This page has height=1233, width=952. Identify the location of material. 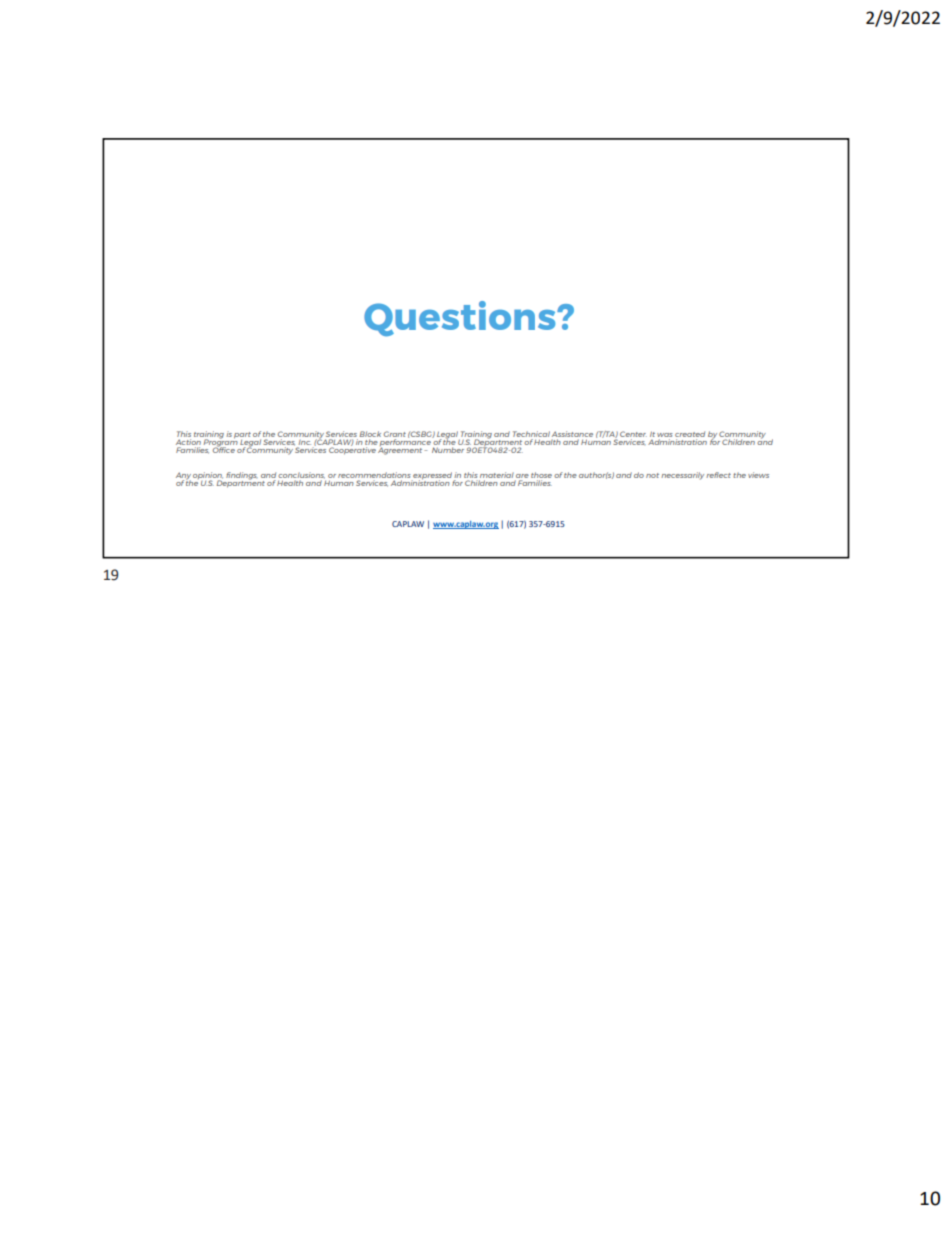
(496, 476).
